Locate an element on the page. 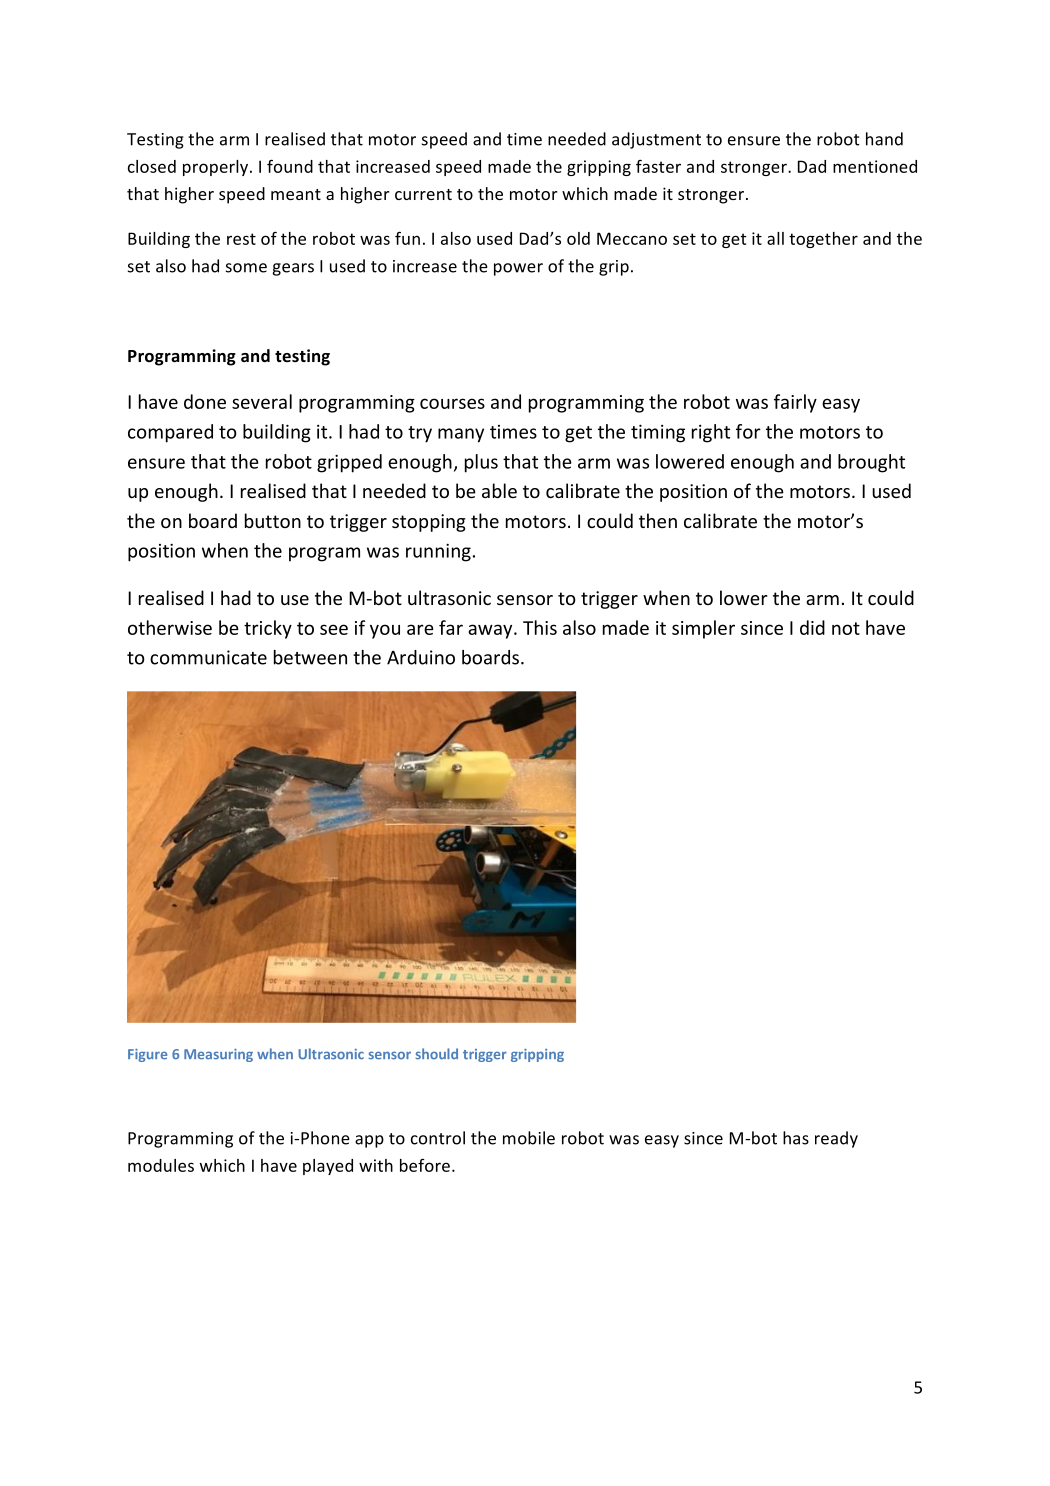 The width and height of the page is (1050, 1486). This is located at coordinates (540, 627).
